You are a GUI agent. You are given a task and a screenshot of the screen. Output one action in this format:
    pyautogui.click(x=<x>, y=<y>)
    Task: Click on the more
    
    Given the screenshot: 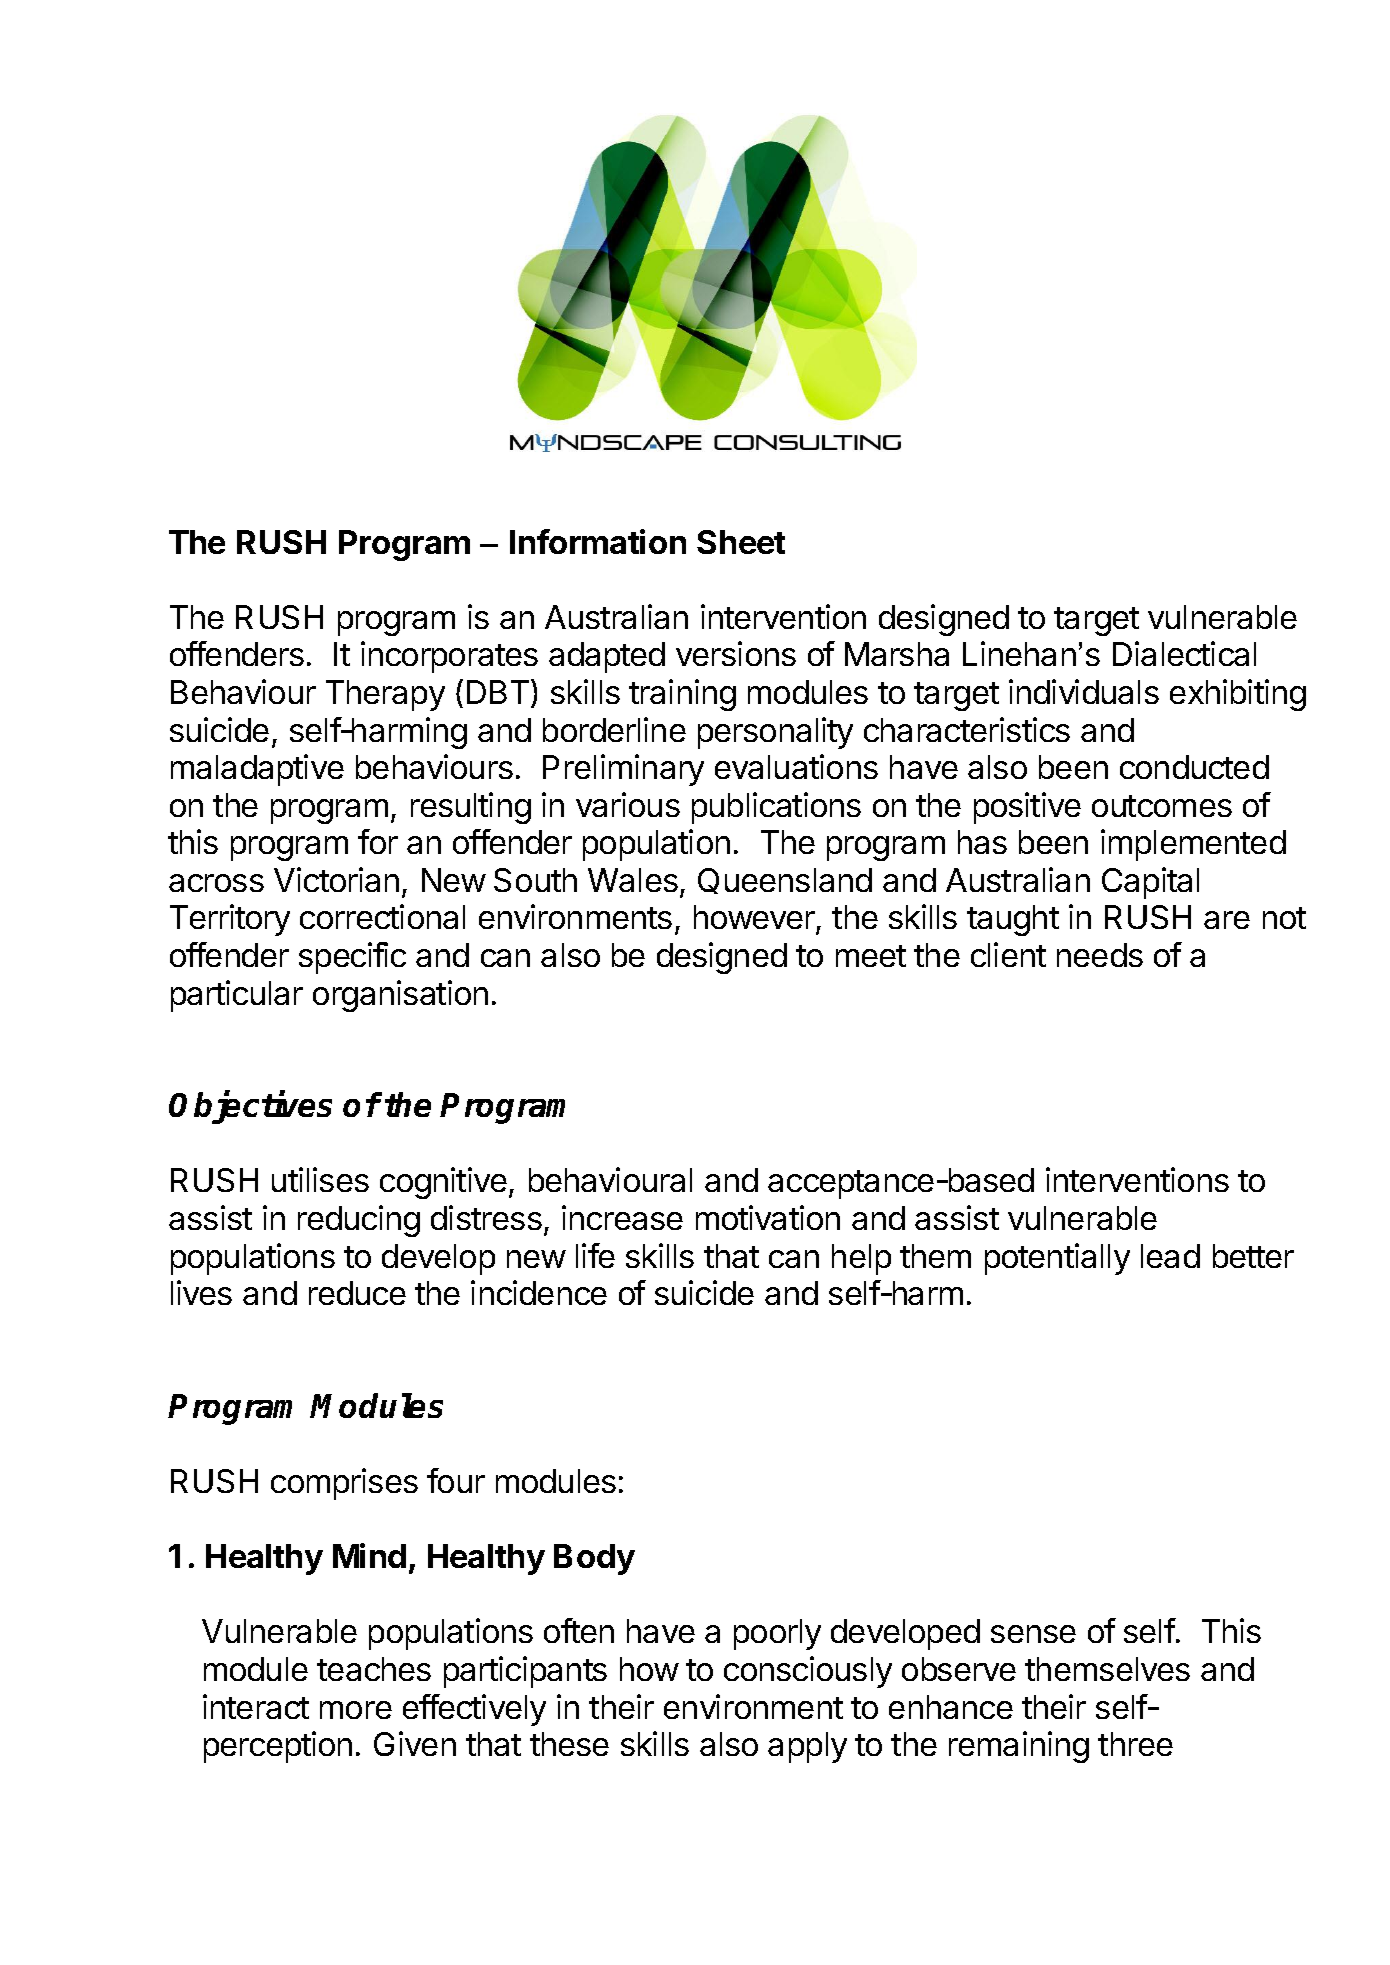 What is the action you would take?
    pyautogui.click(x=356, y=1710)
